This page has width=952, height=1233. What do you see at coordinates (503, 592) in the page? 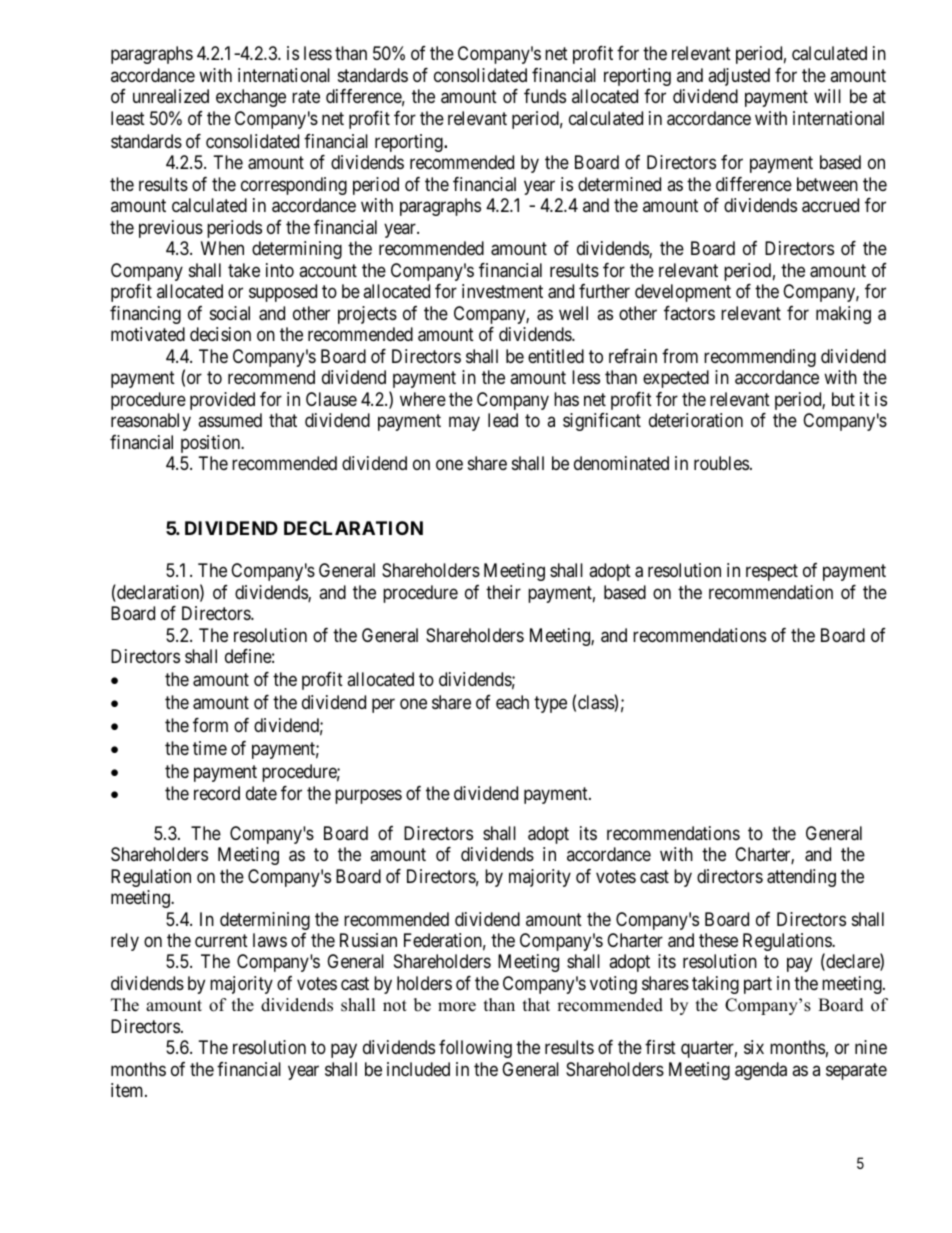
I see `their` at bounding box center [503, 592].
